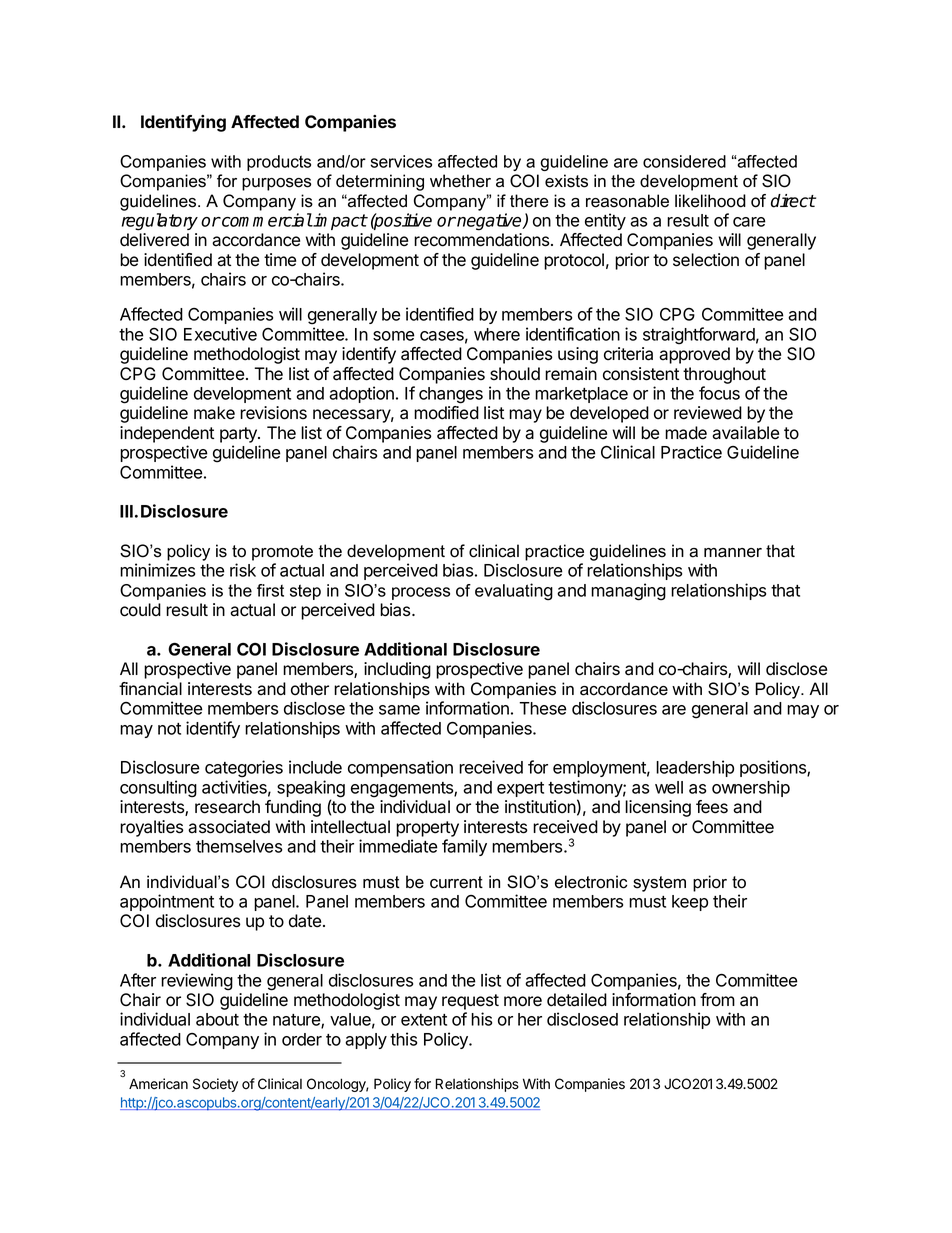  I want to click on make, so click(214, 413).
